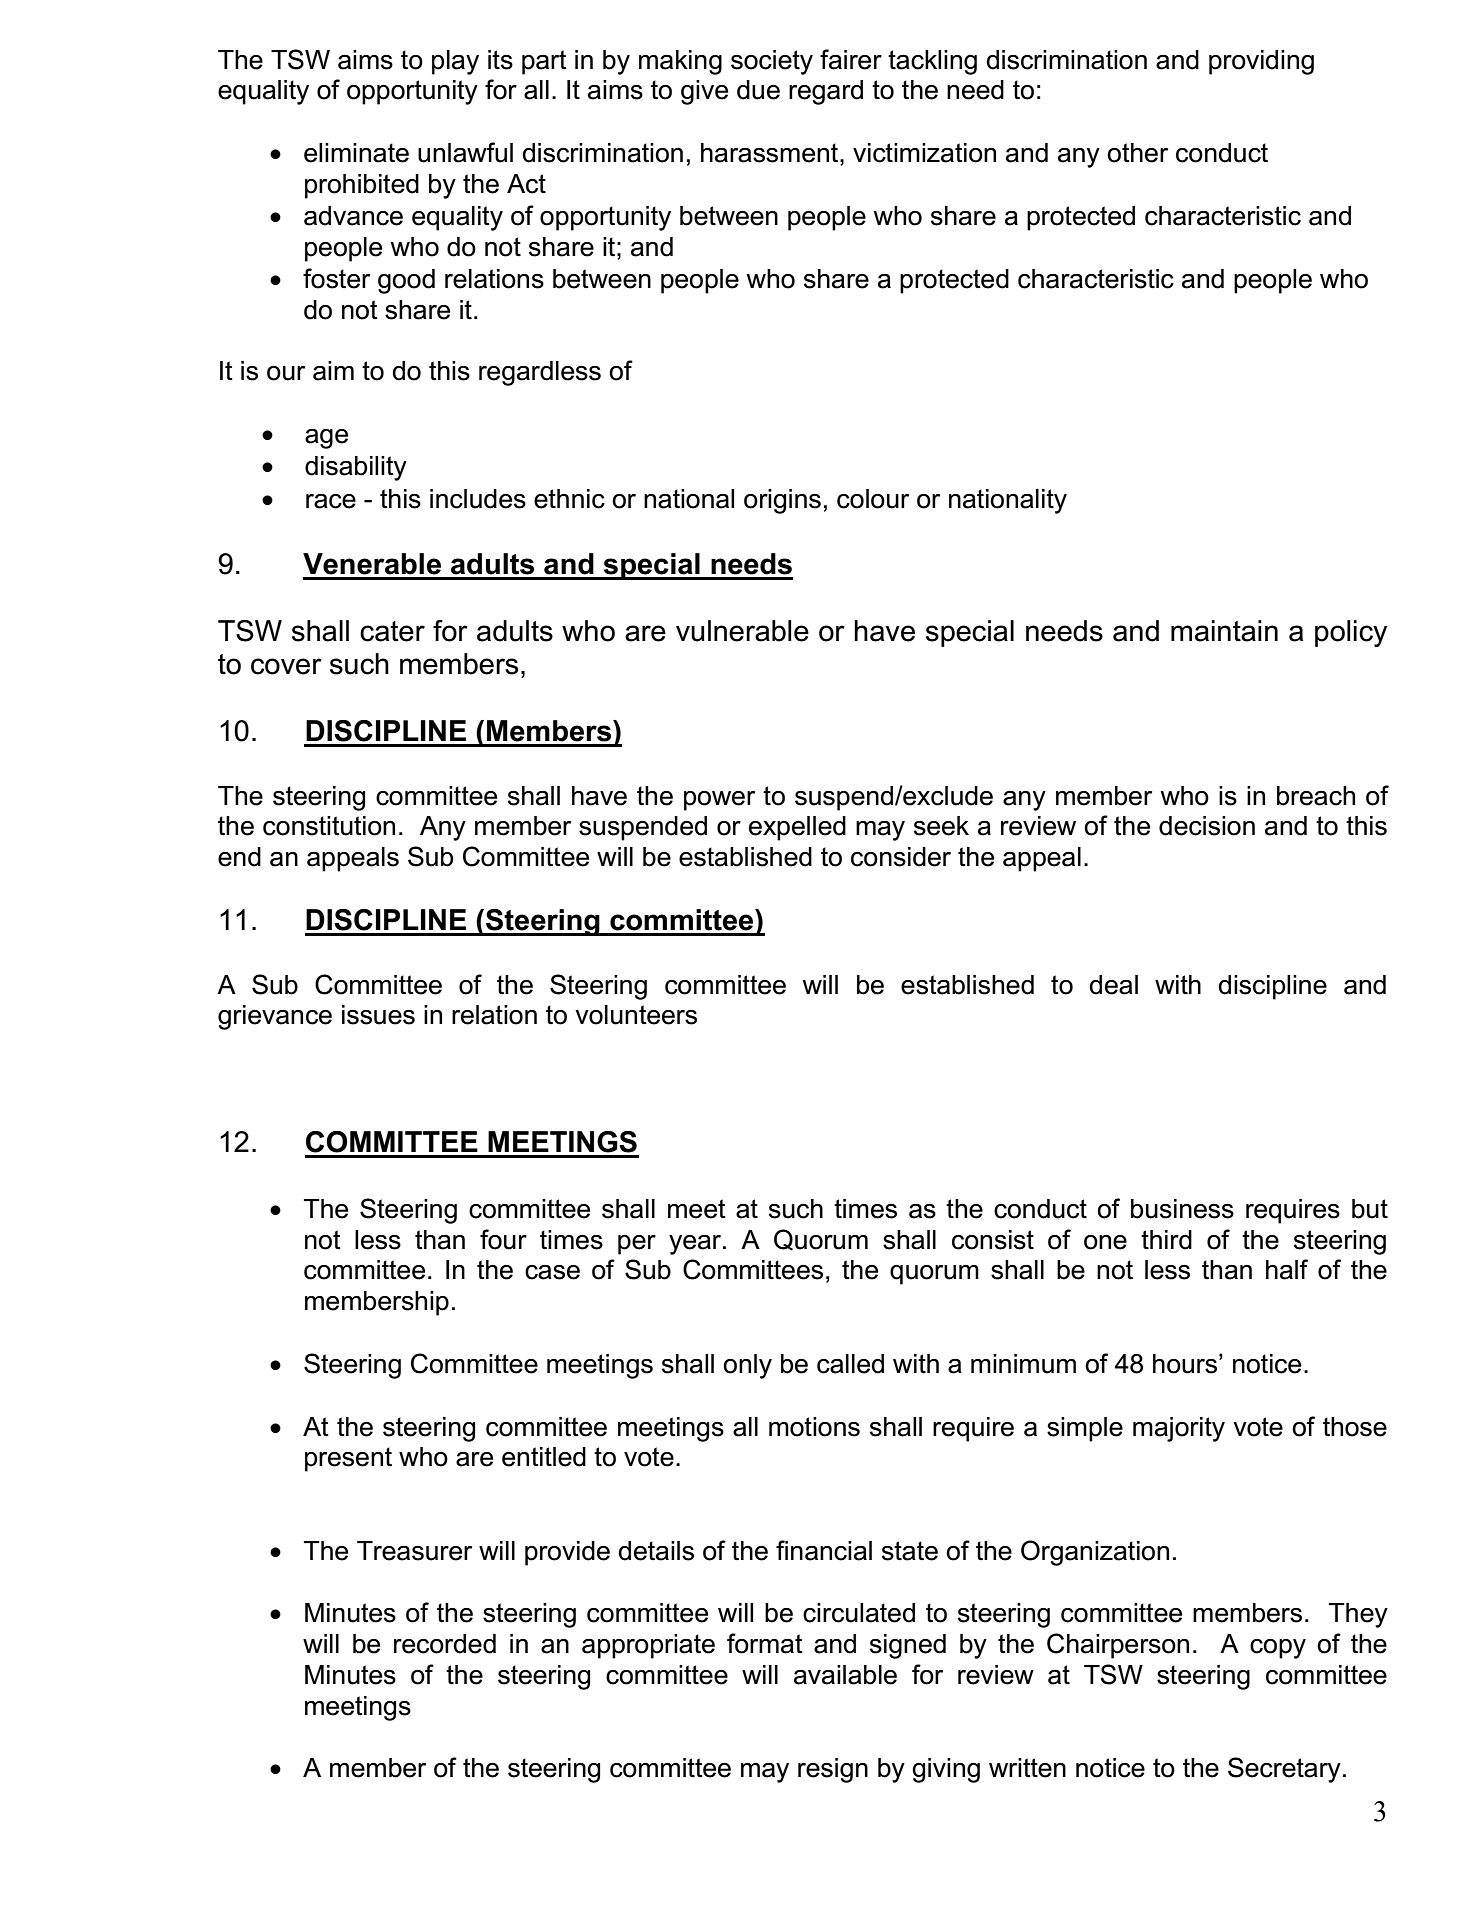 Image resolution: width=1479 pixels, height=1914 pixels. Describe the element at coordinates (845, 1675) in the page. I see `available` at that location.
